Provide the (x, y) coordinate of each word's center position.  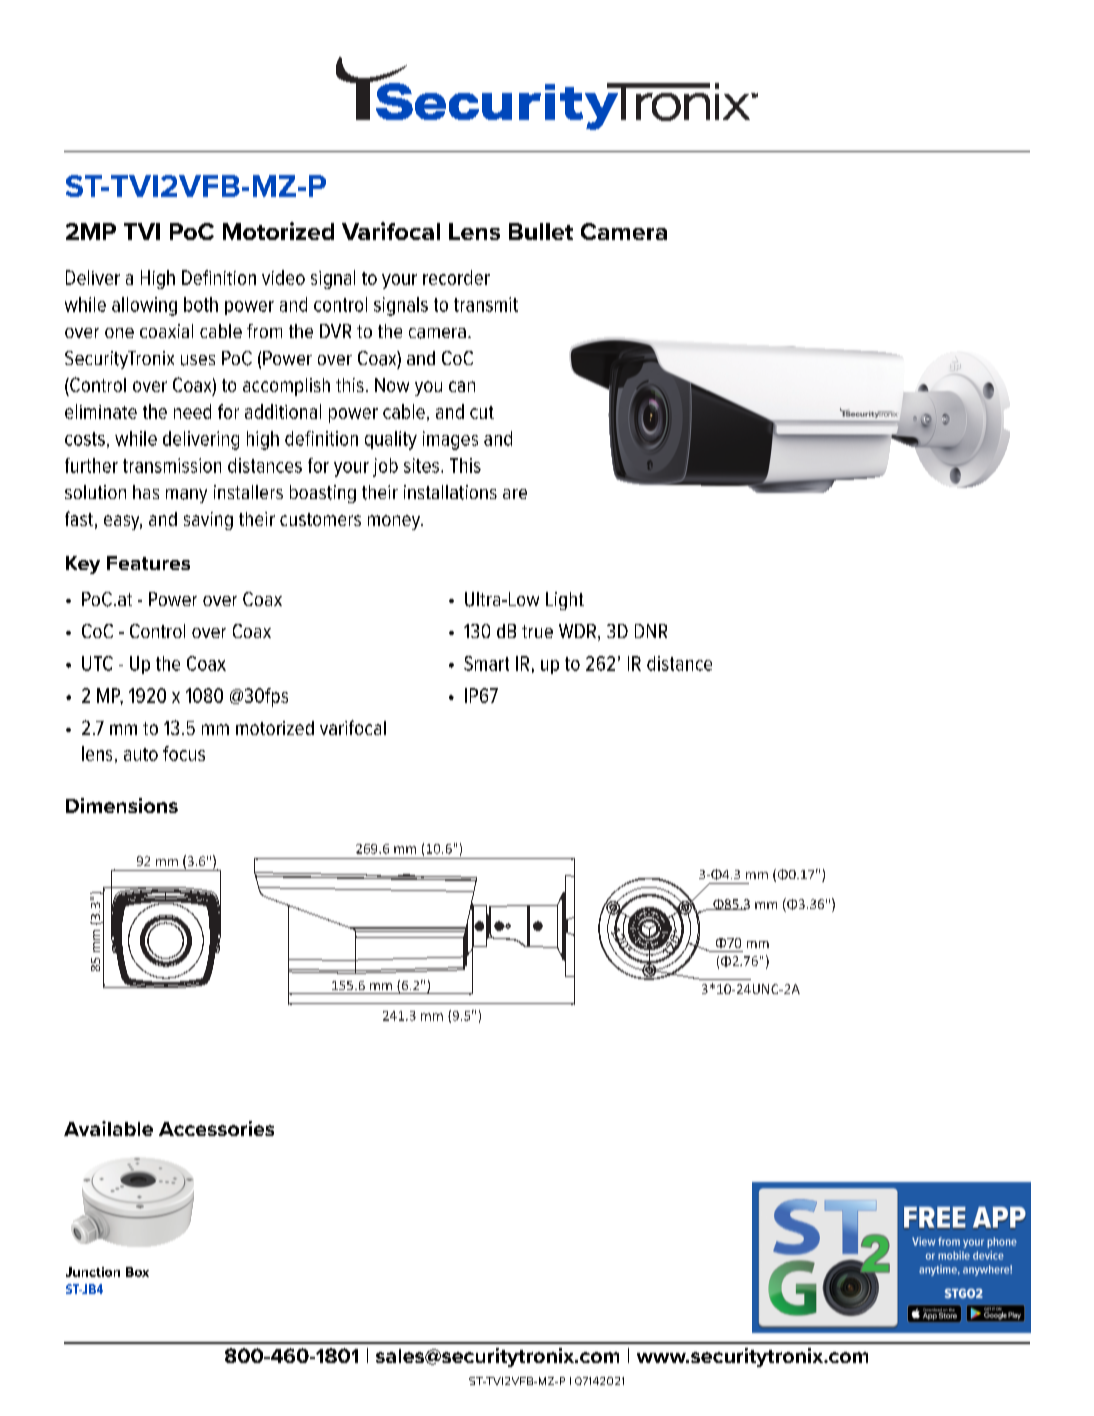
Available (108, 1128)
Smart (486, 663)
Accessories (216, 1128)
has (146, 492)
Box (137, 1272)
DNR (651, 631)
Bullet (541, 231)
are (515, 494)
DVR (335, 331)
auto (141, 754)
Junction (93, 1272)
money (395, 522)
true (537, 631)
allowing (144, 306)
